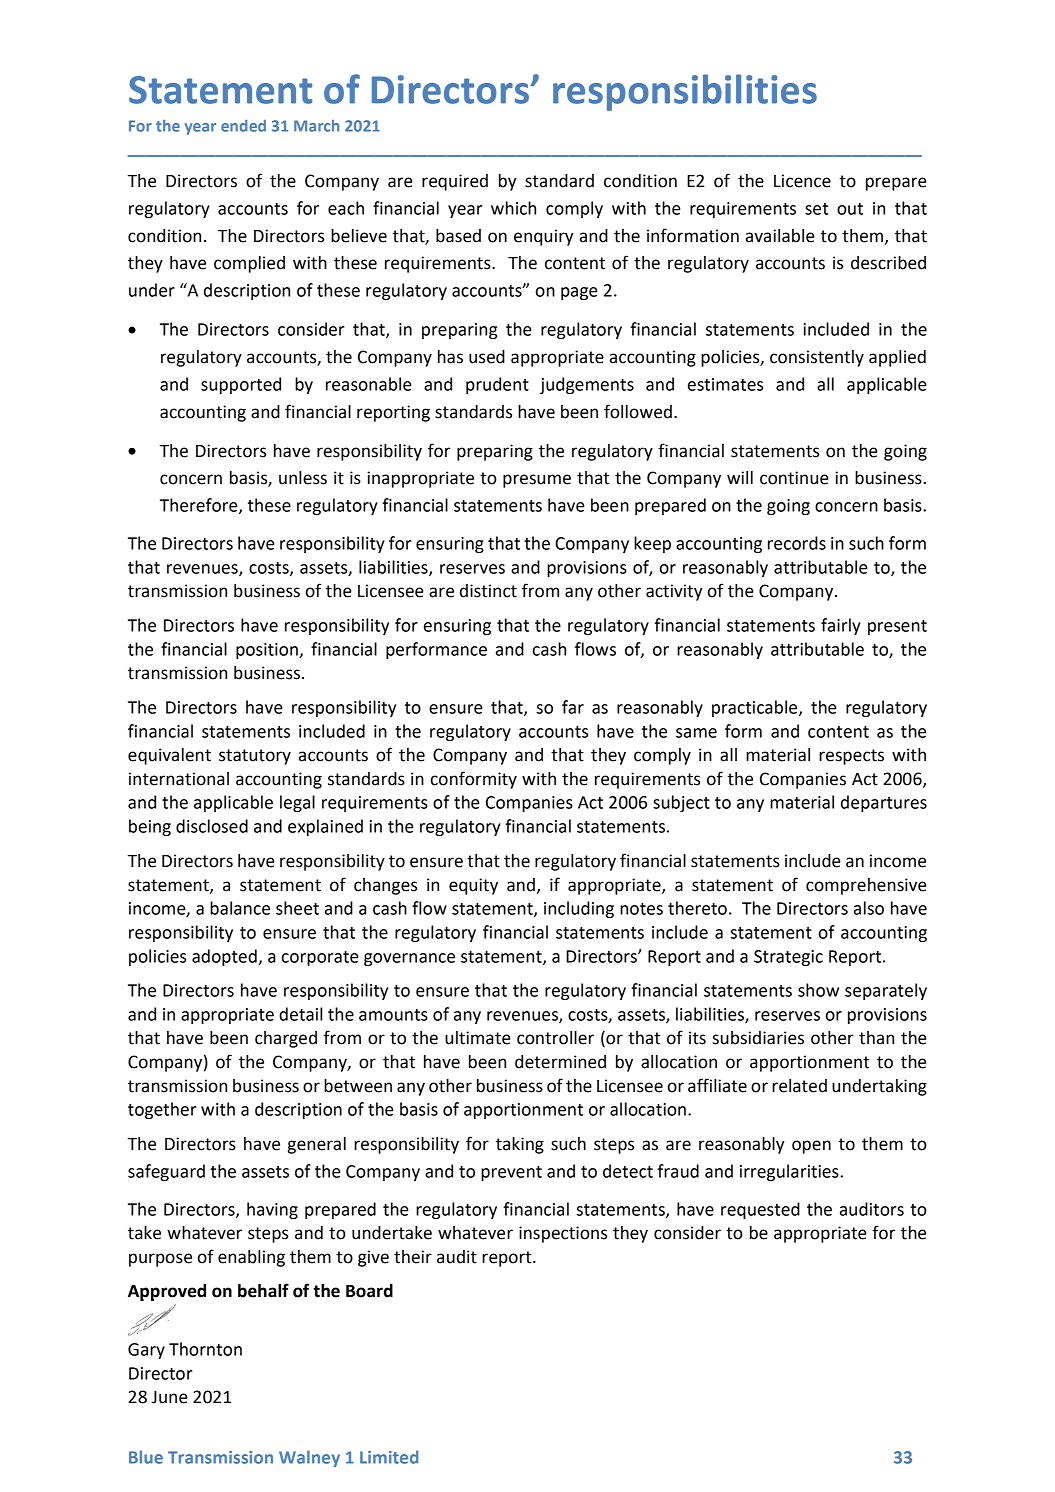 Image resolution: width=1055 pixels, height=1492 pixels. Describe the element at coordinates (255, 757) in the page. I see `statutory` at that location.
